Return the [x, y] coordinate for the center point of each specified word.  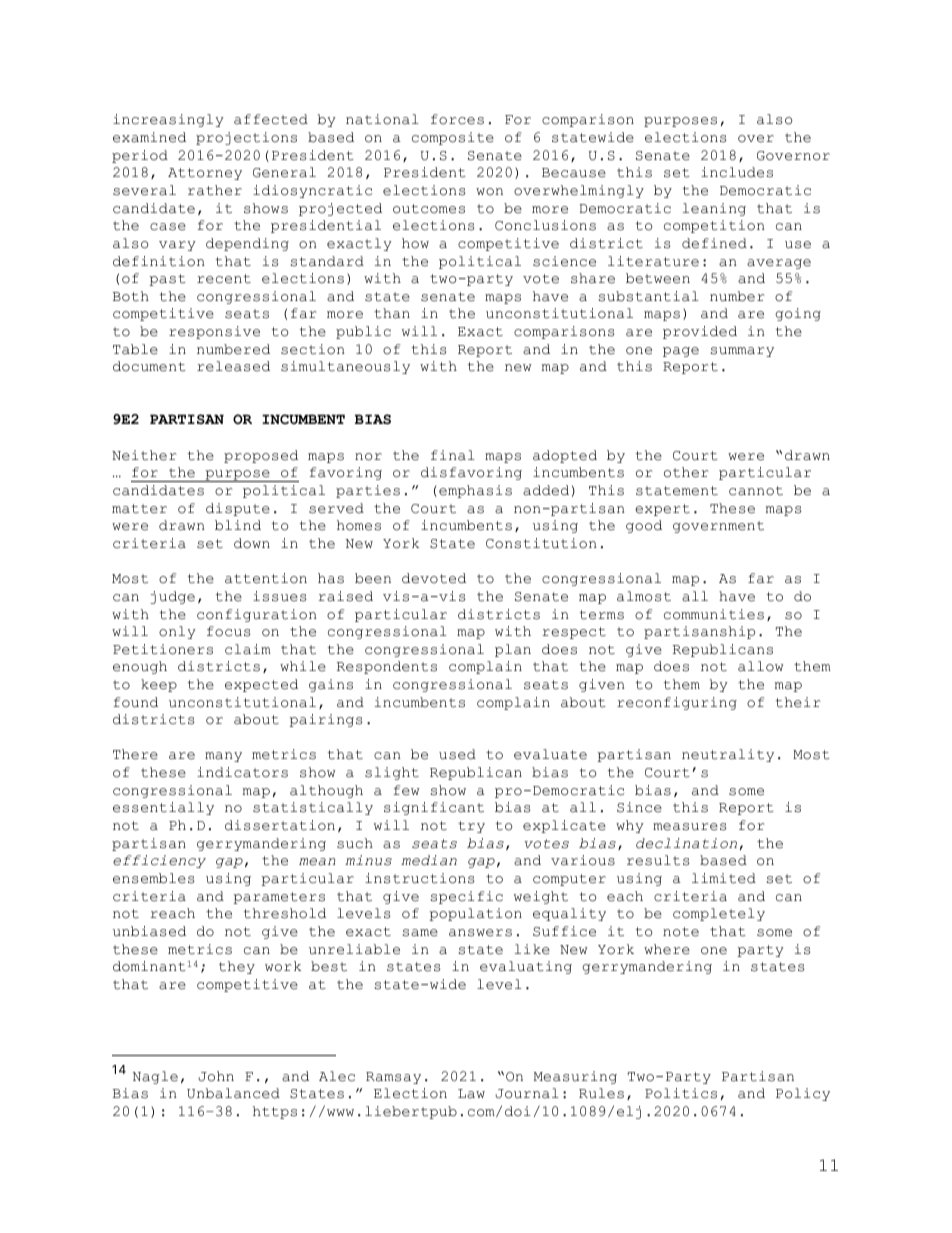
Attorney [205, 174]
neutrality [728, 755]
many [223, 757]
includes [737, 172]
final [453, 455]
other [686, 472]
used [457, 754]
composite [453, 138]
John [216, 1076]
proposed [261, 456]
